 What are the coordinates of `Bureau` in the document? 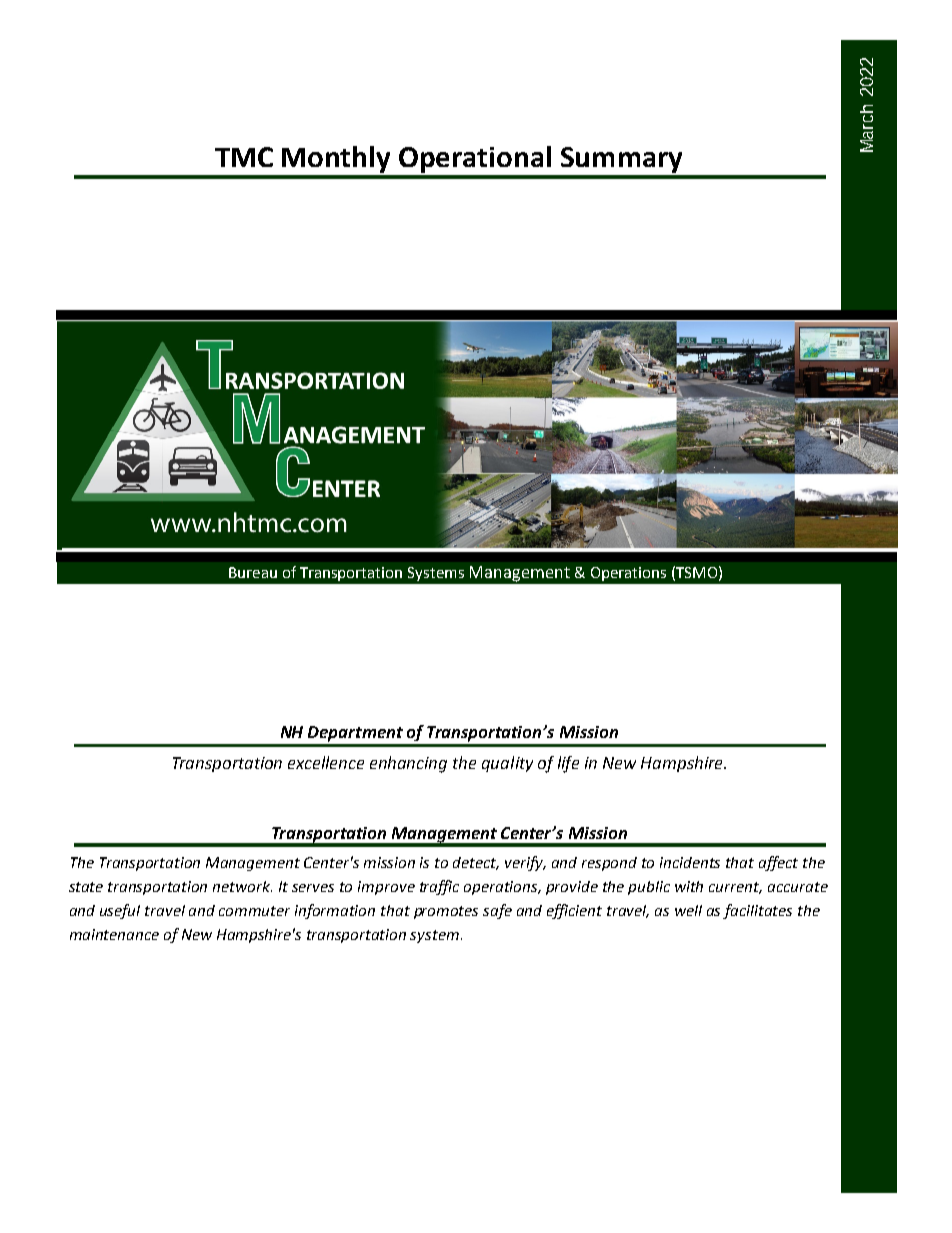 It's located at (253, 572).
